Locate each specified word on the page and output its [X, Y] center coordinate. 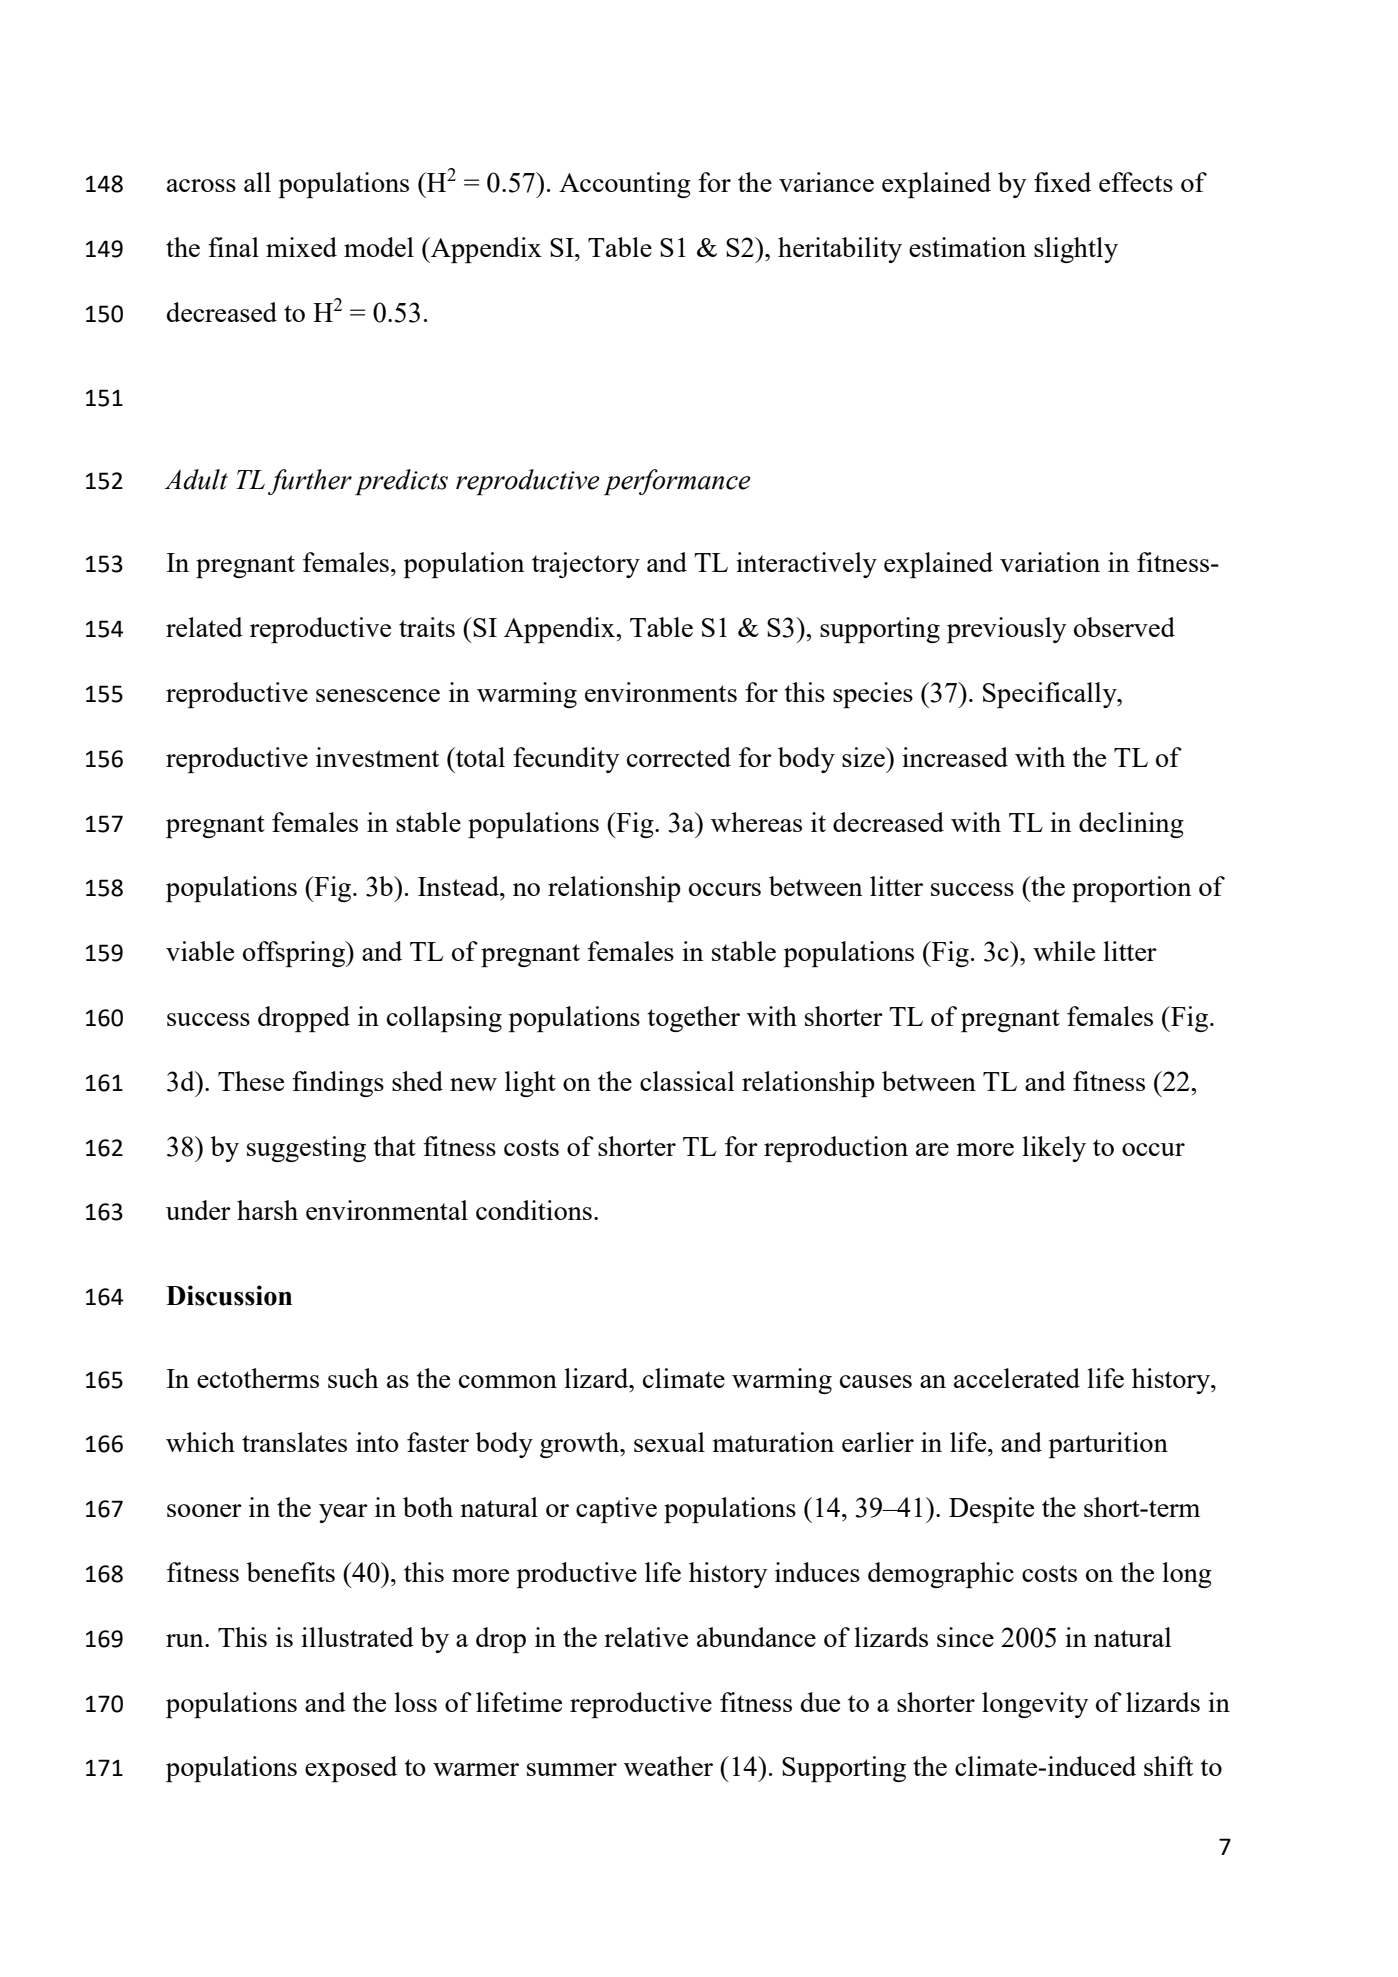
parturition [1108, 1445]
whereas [756, 822]
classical [687, 1081]
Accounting [625, 185]
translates [294, 1442]
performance [677, 482]
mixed [301, 247]
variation [1050, 562]
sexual [669, 1442]
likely [1054, 1149]
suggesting [306, 1149]
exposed [351, 1769]
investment [377, 757]
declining [1131, 825]
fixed [1062, 182]
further [310, 482]
